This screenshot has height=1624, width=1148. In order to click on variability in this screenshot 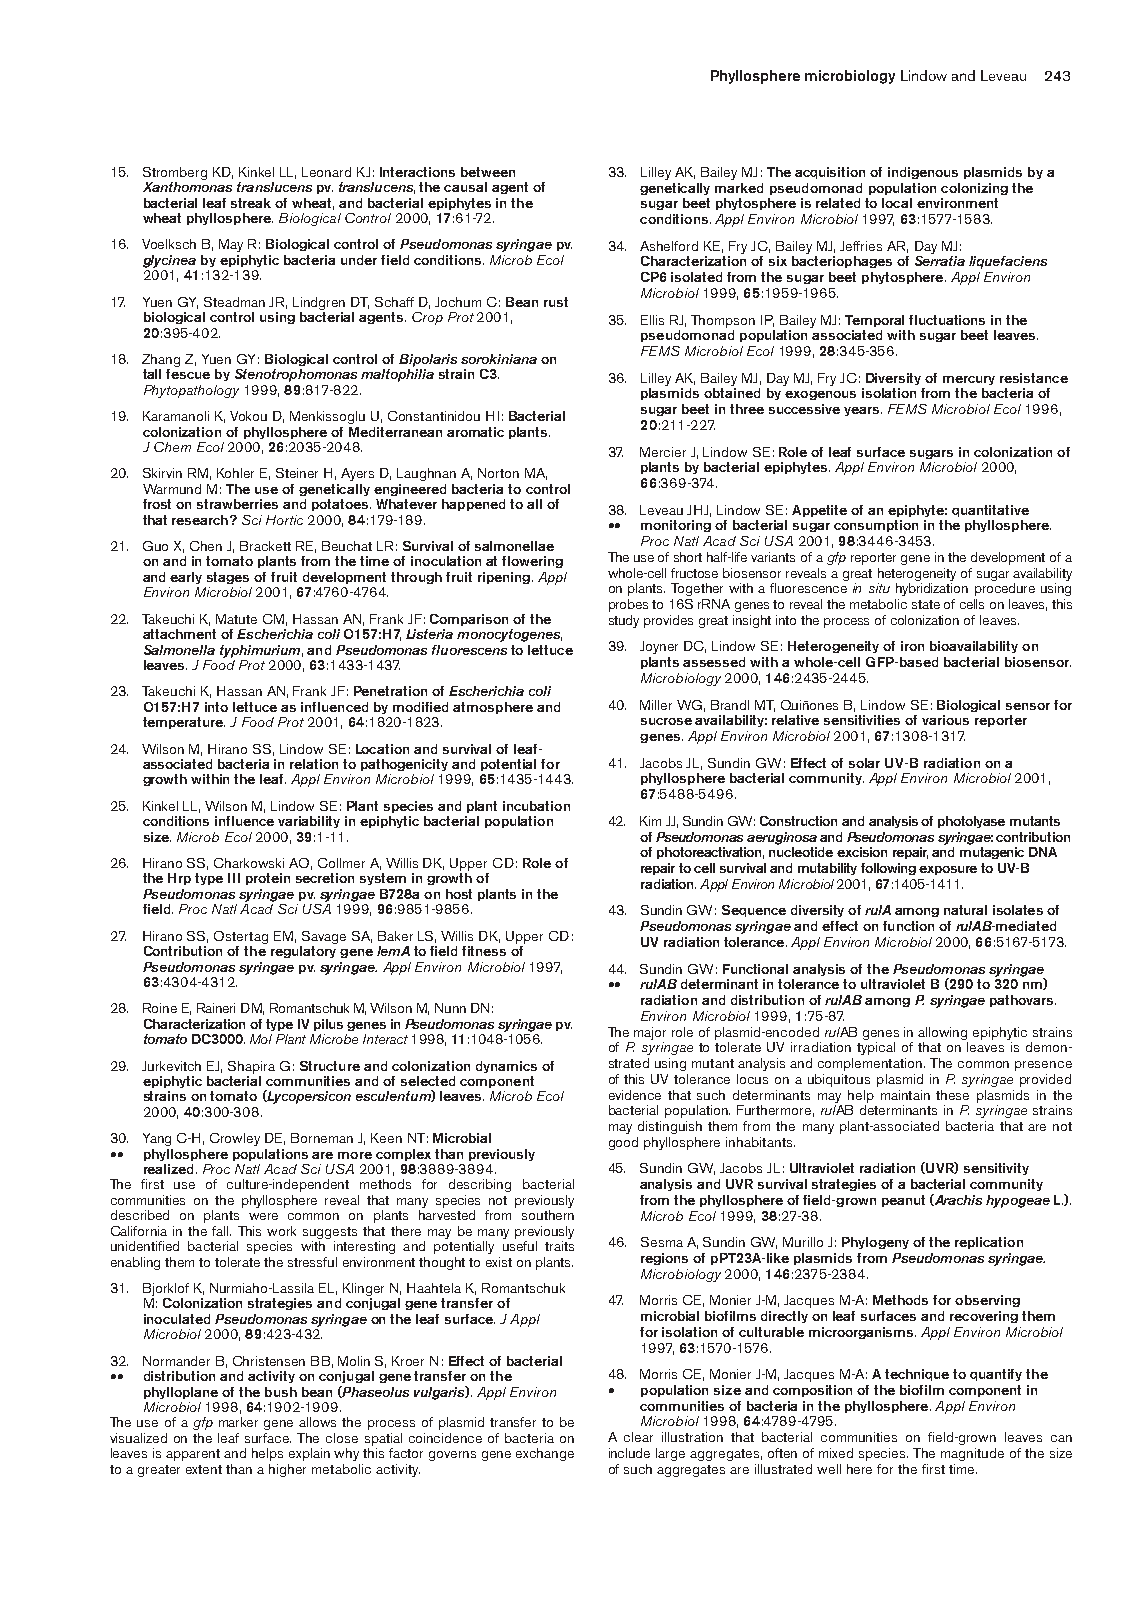, I will do `click(309, 822)`.
